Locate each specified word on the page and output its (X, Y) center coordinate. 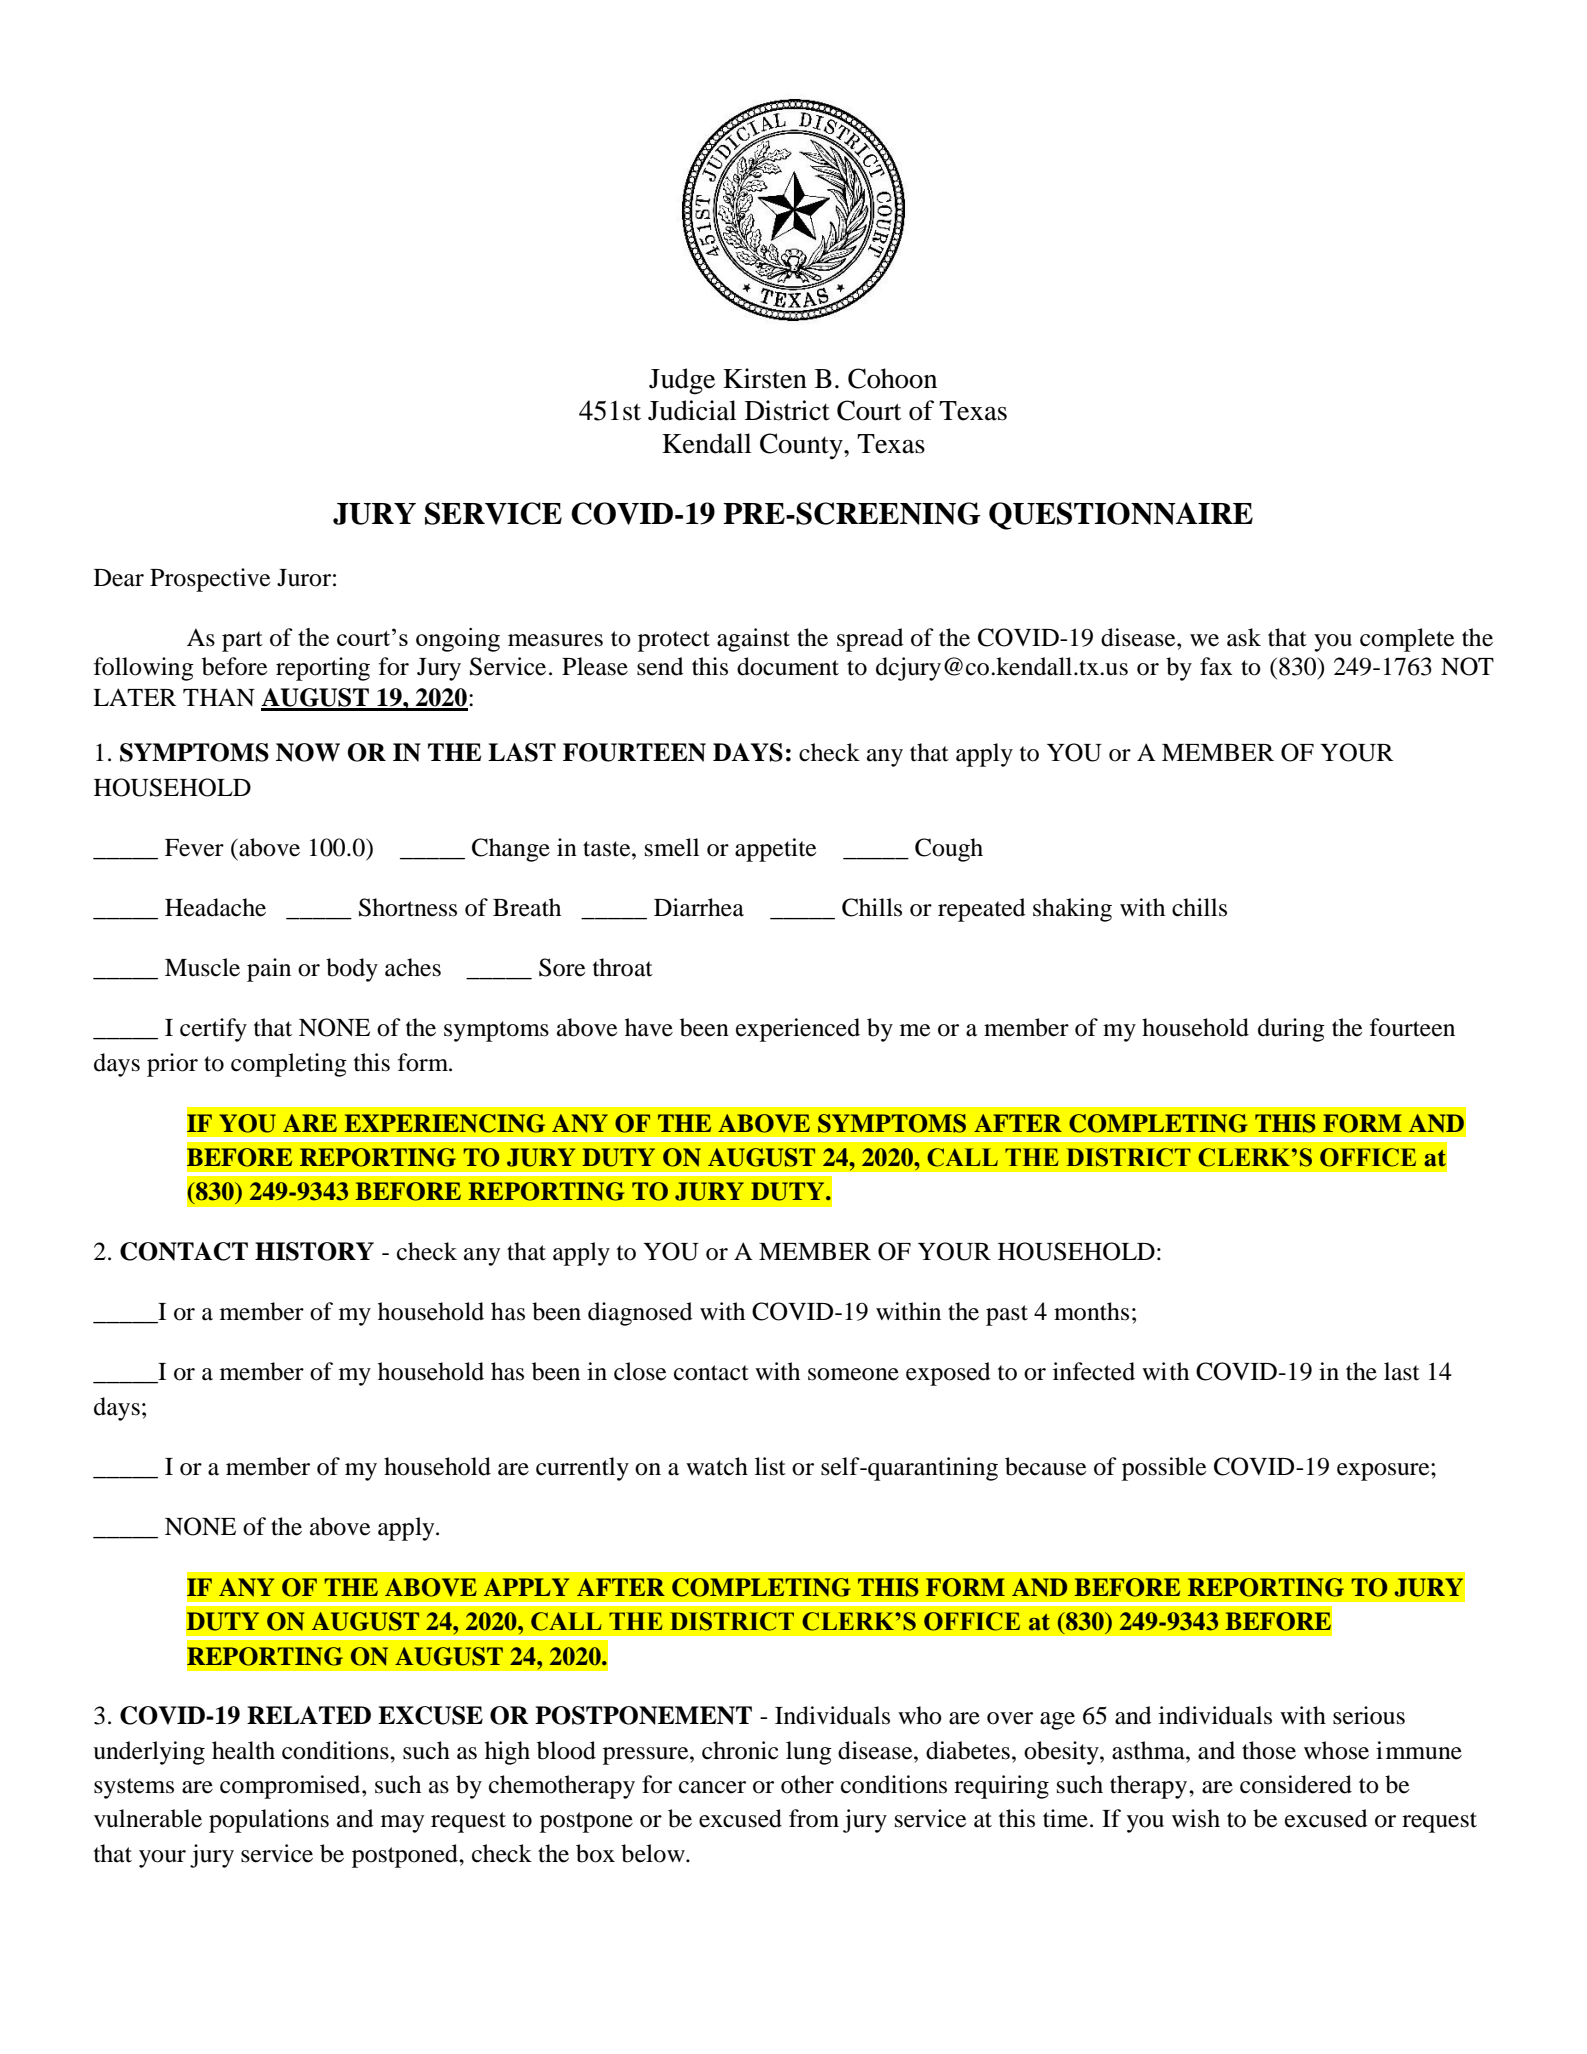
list (770, 1466)
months (1091, 1311)
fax (1216, 666)
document (788, 666)
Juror (304, 578)
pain (269, 970)
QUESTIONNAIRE (1121, 516)
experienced (798, 1030)
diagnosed (640, 1314)
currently (582, 1469)
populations (269, 1821)
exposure (1384, 1472)
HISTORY (314, 1251)
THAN (219, 697)
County (802, 446)
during (1291, 1030)
